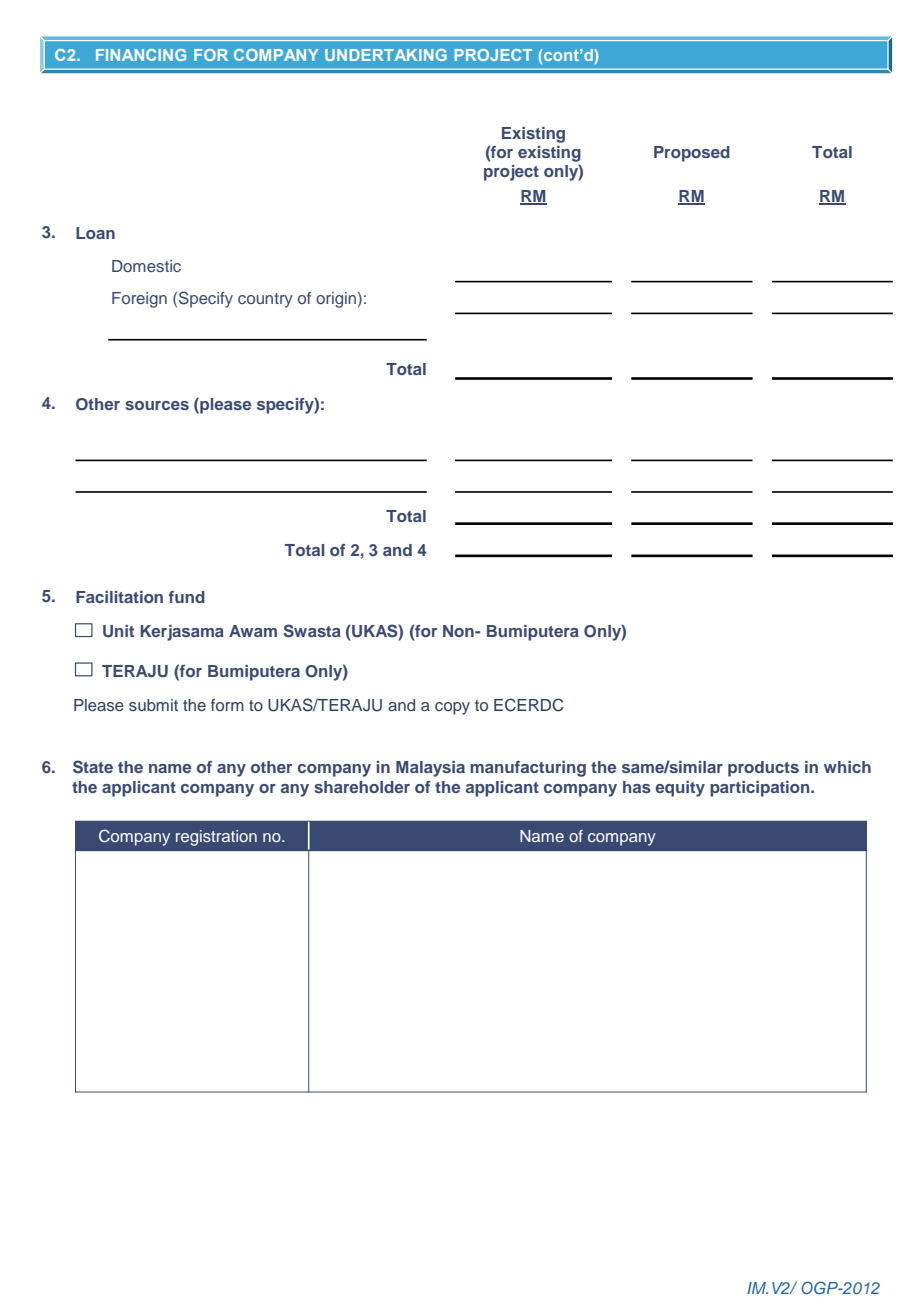  What do you see at coordinates (386, 55) in the screenshot?
I see `UNDERTAKING` at bounding box center [386, 55].
